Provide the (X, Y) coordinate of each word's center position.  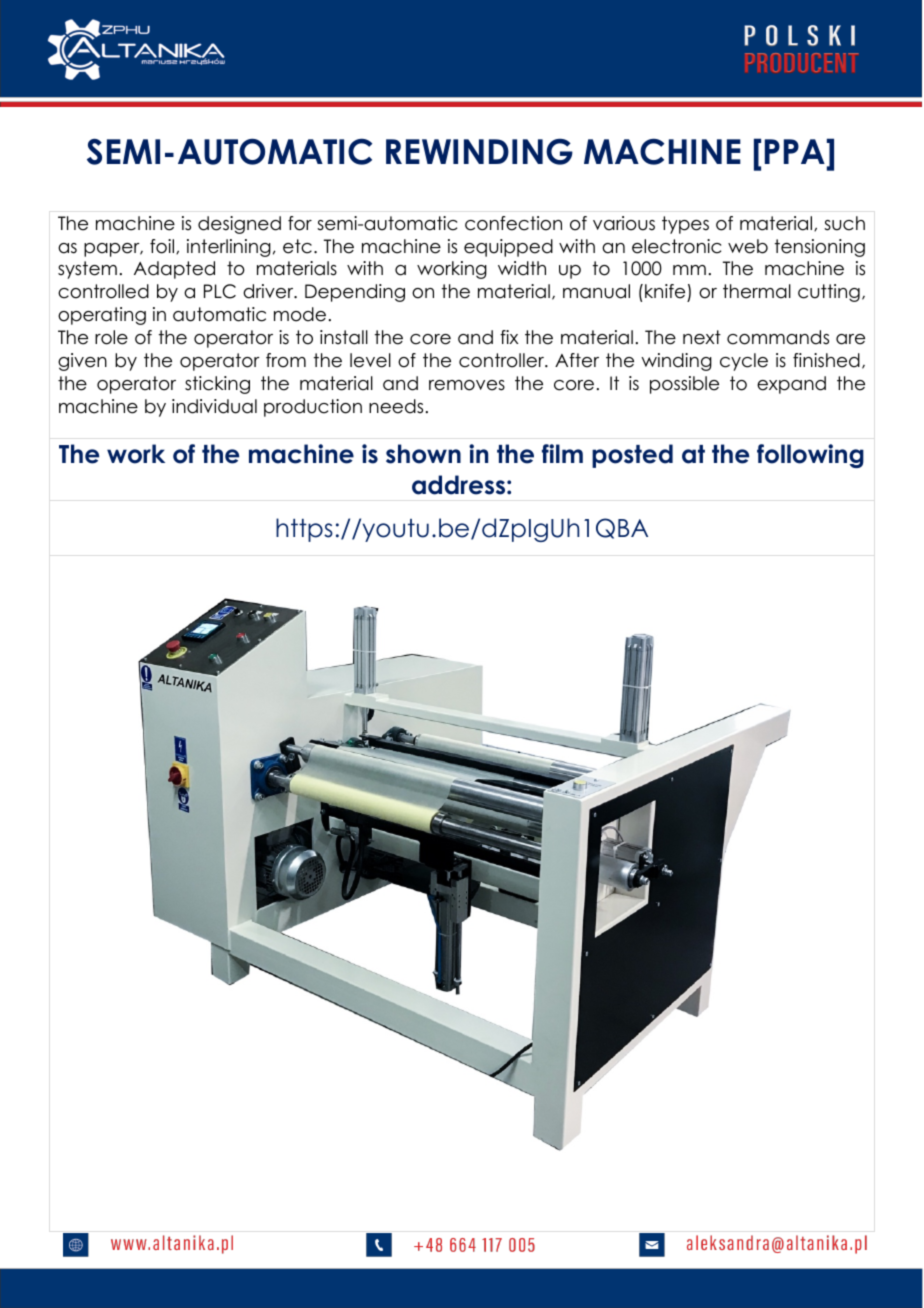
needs (396, 406)
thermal (757, 291)
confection (513, 223)
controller (502, 360)
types (685, 225)
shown (423, 454)
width (522, 268)
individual (214, 406)
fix (509, 337)
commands (778, 337)
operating (102, 316)
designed (239, 225)
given (82, 362)
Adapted (174, 270)
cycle (744, 362)
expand (791, 385)
